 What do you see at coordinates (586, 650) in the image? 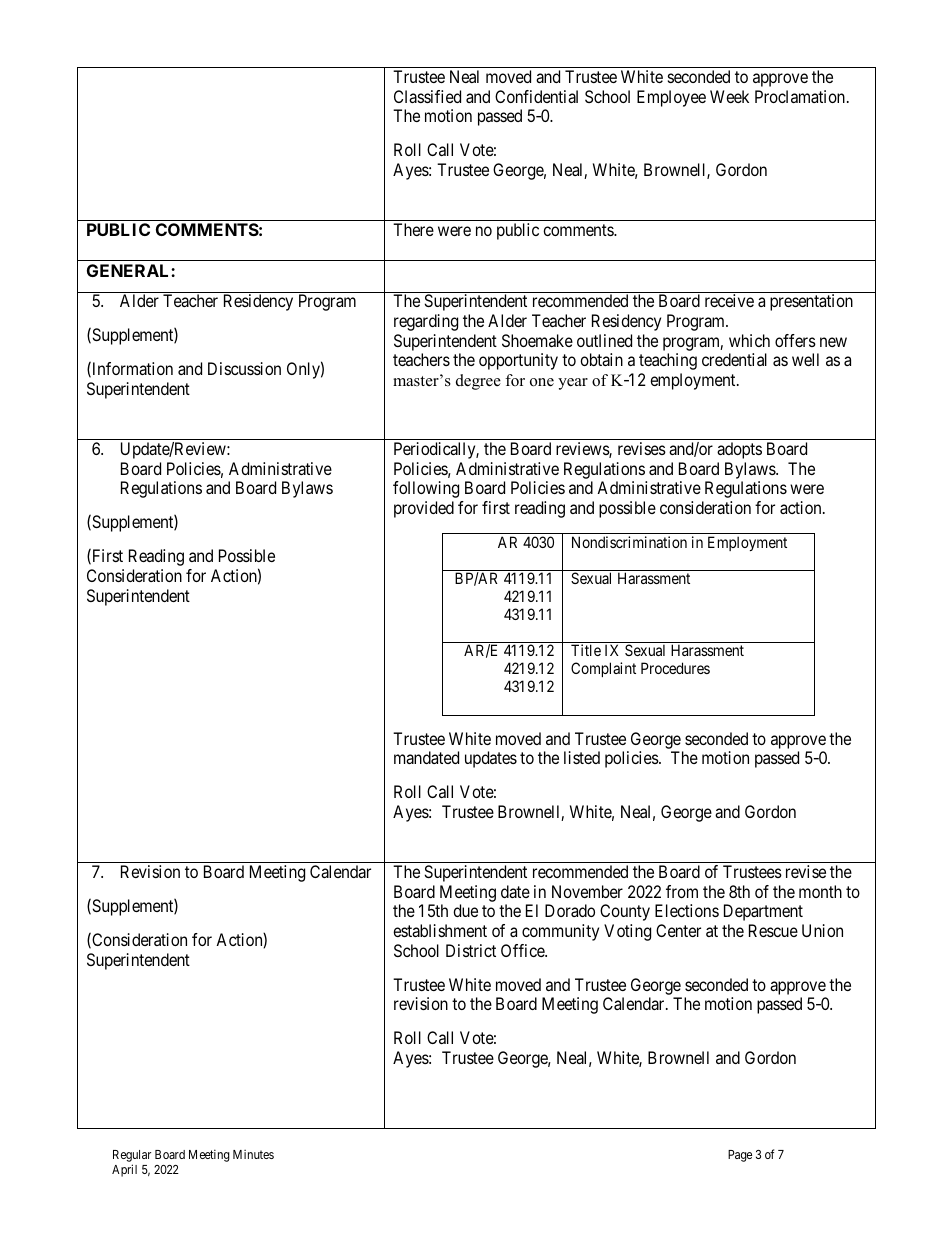
I see `Title` at bounding box center [586, 650].
